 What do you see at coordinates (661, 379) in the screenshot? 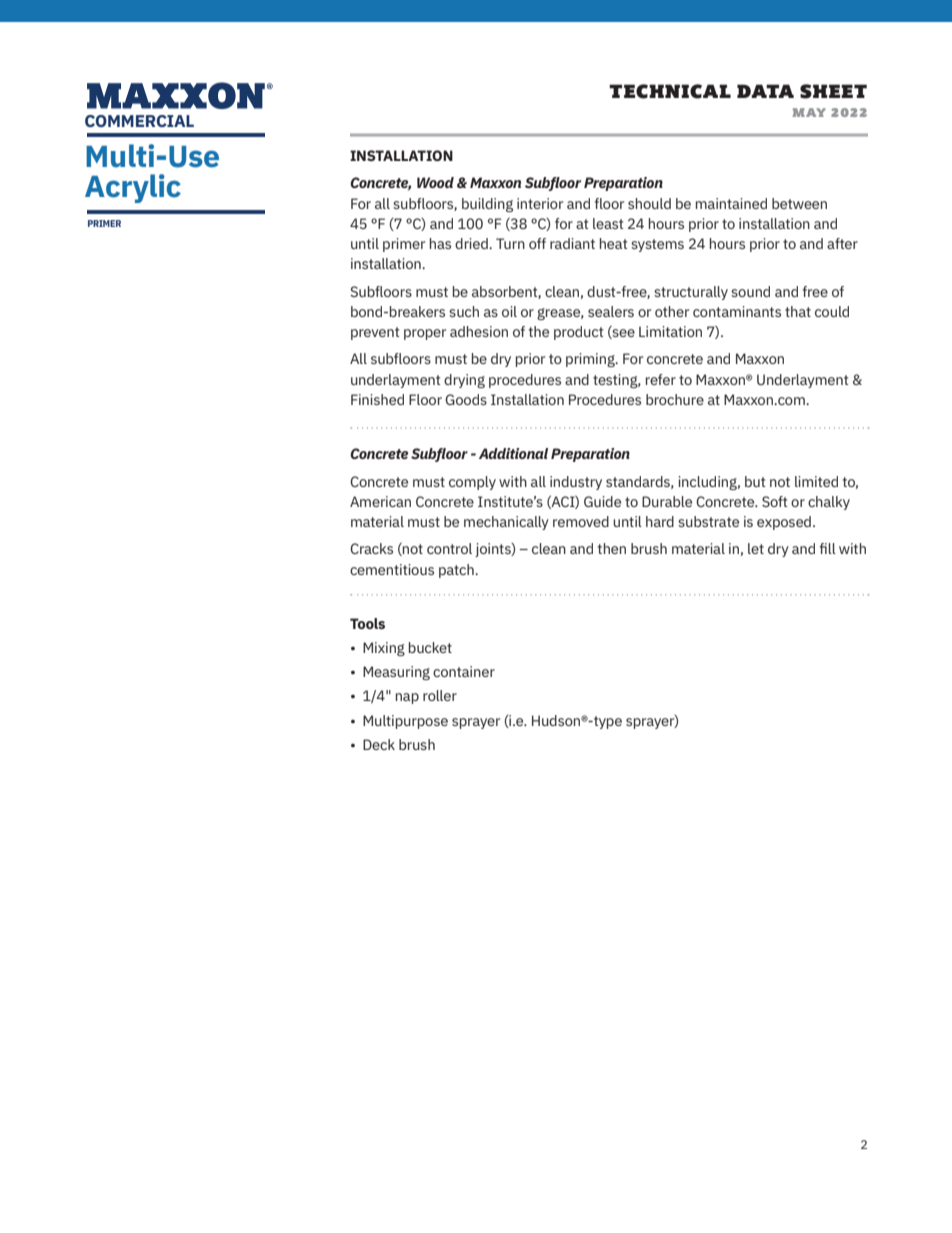
I see `refer` at bounding box center [661, 379].
